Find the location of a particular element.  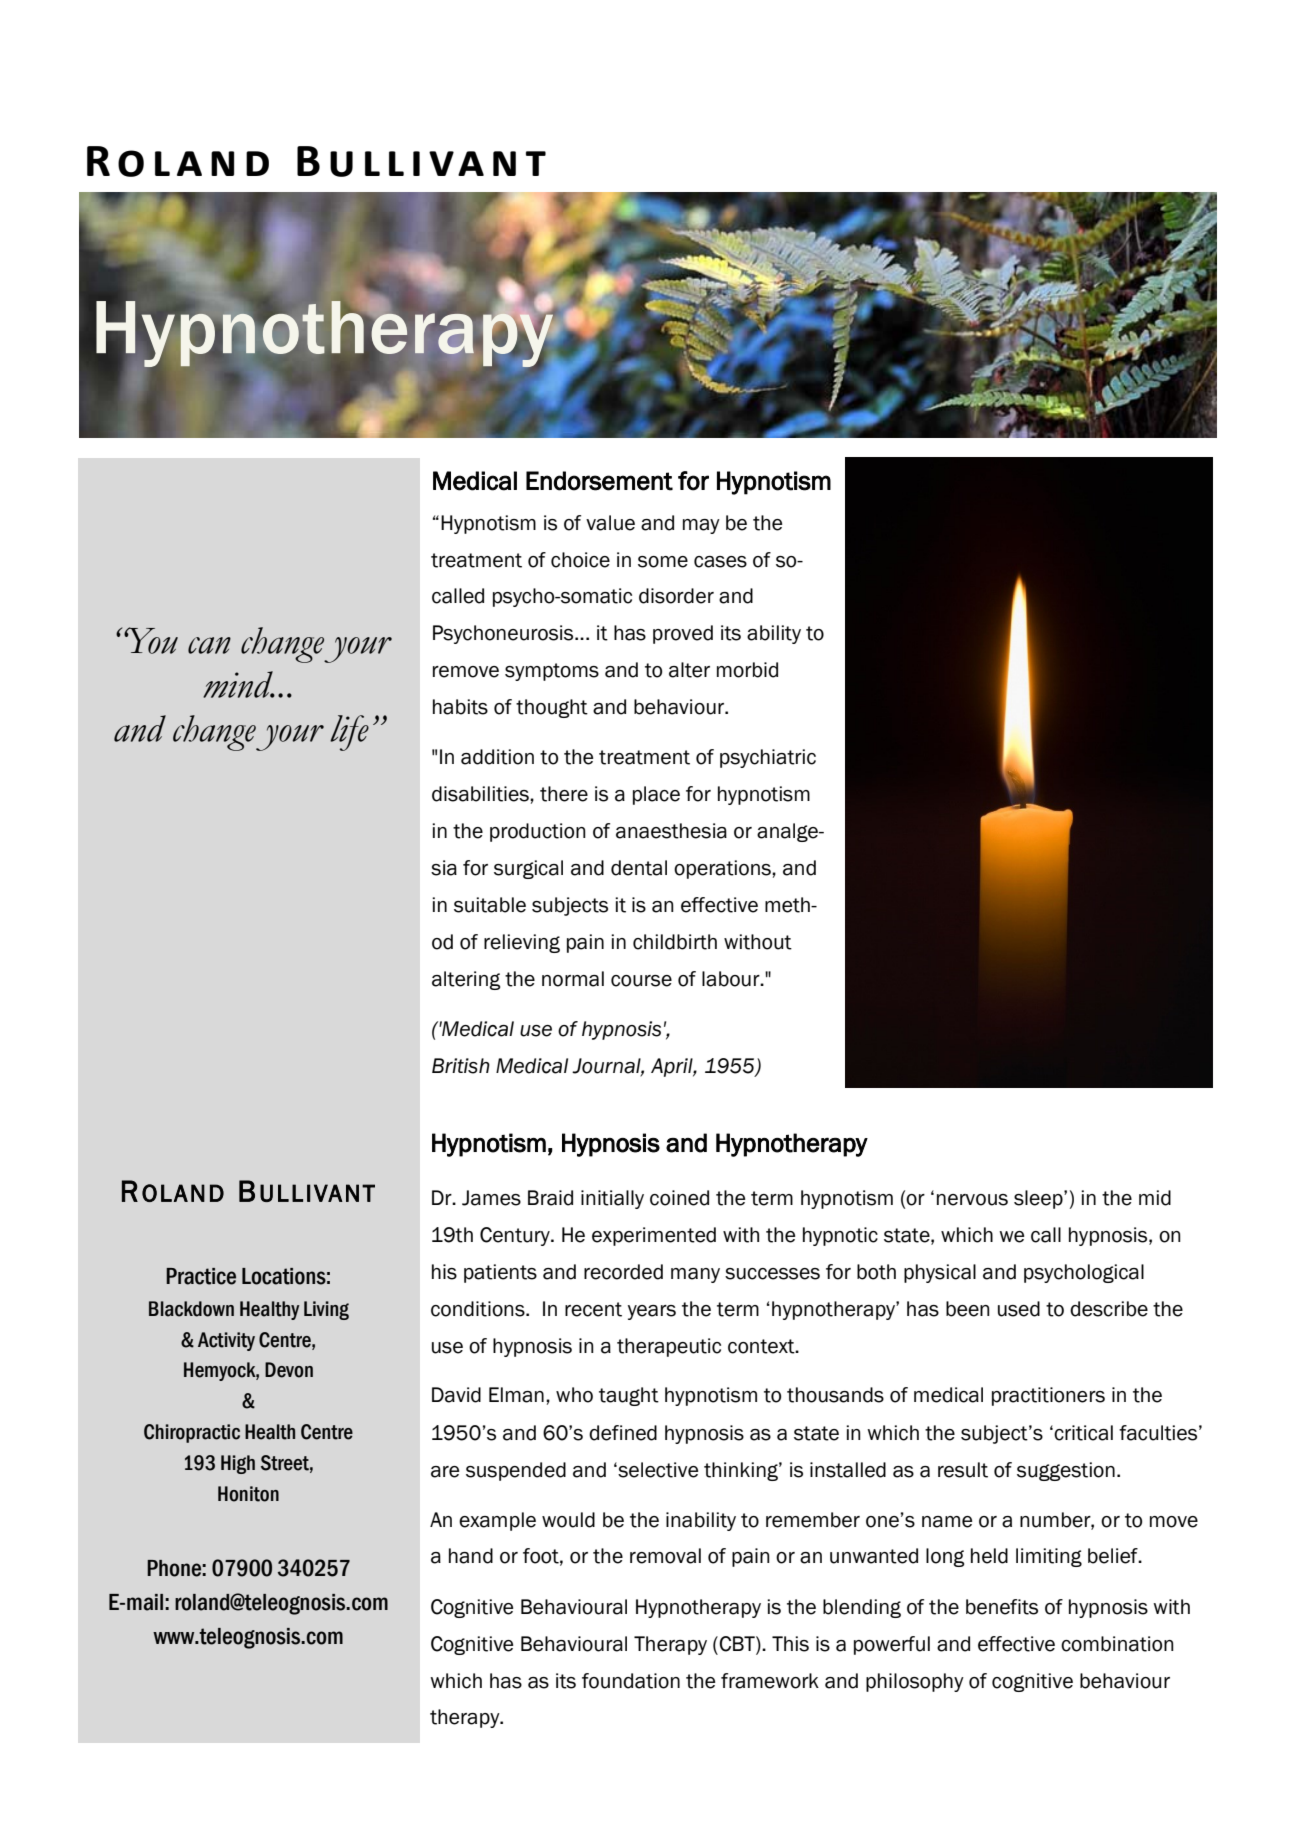

coined is located at coordinates (679, 1198).
